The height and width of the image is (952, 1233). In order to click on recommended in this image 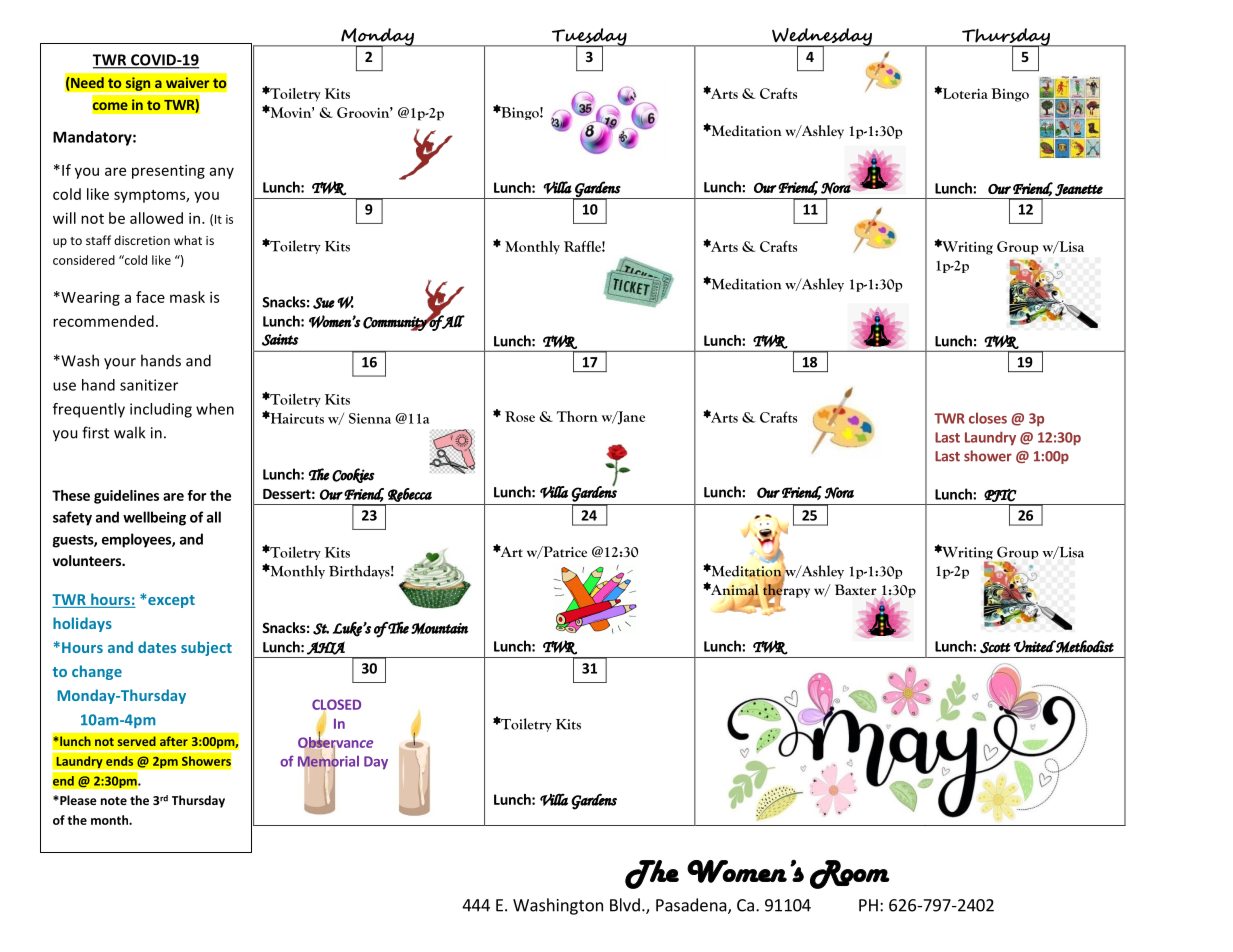, I will do `click(103, 321)`.
